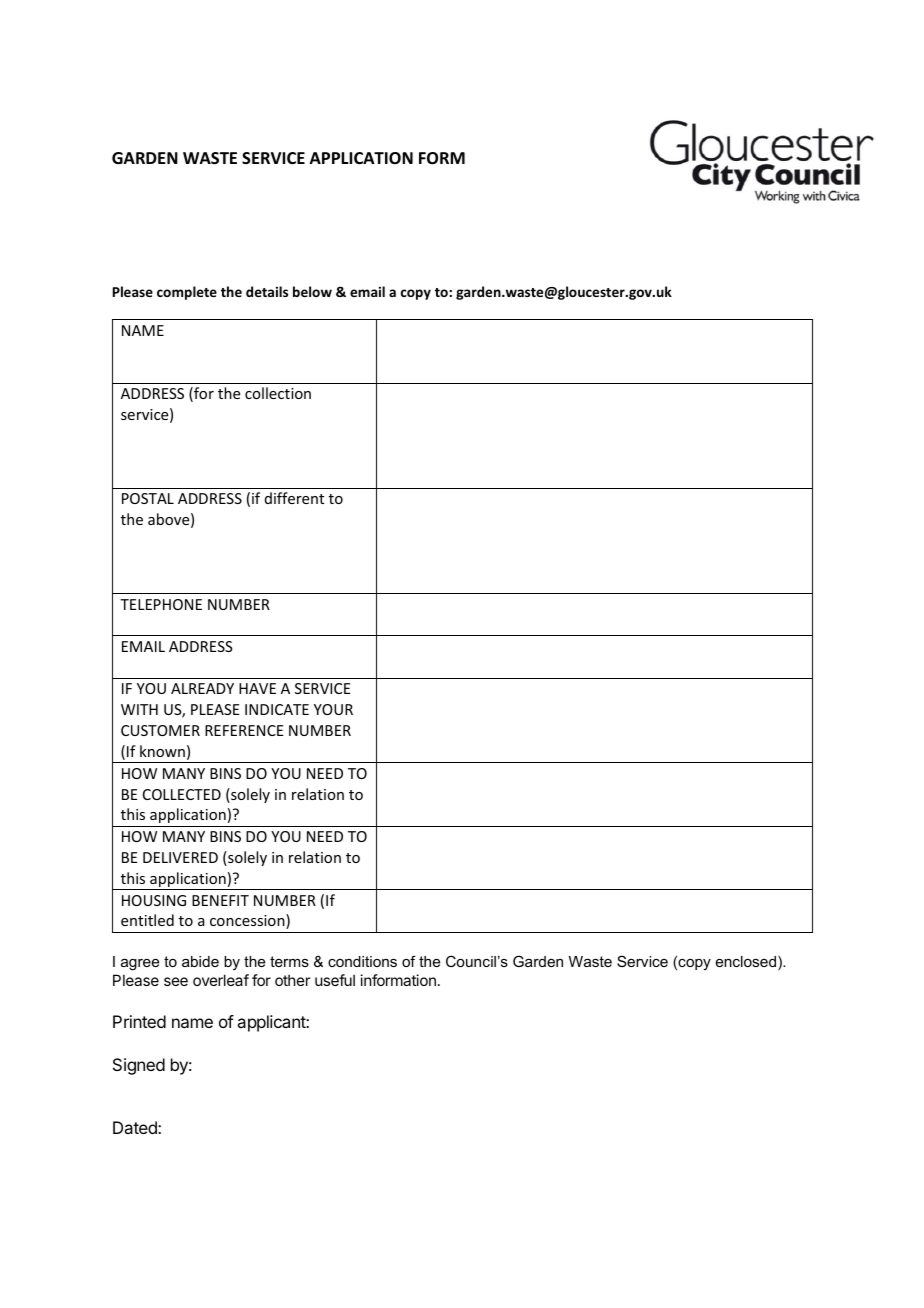 This screenshot has width=924, height=1308. Describe the element at coordinates (160, 730) in the screenshot. I see `CUSTOMER` at that location.
